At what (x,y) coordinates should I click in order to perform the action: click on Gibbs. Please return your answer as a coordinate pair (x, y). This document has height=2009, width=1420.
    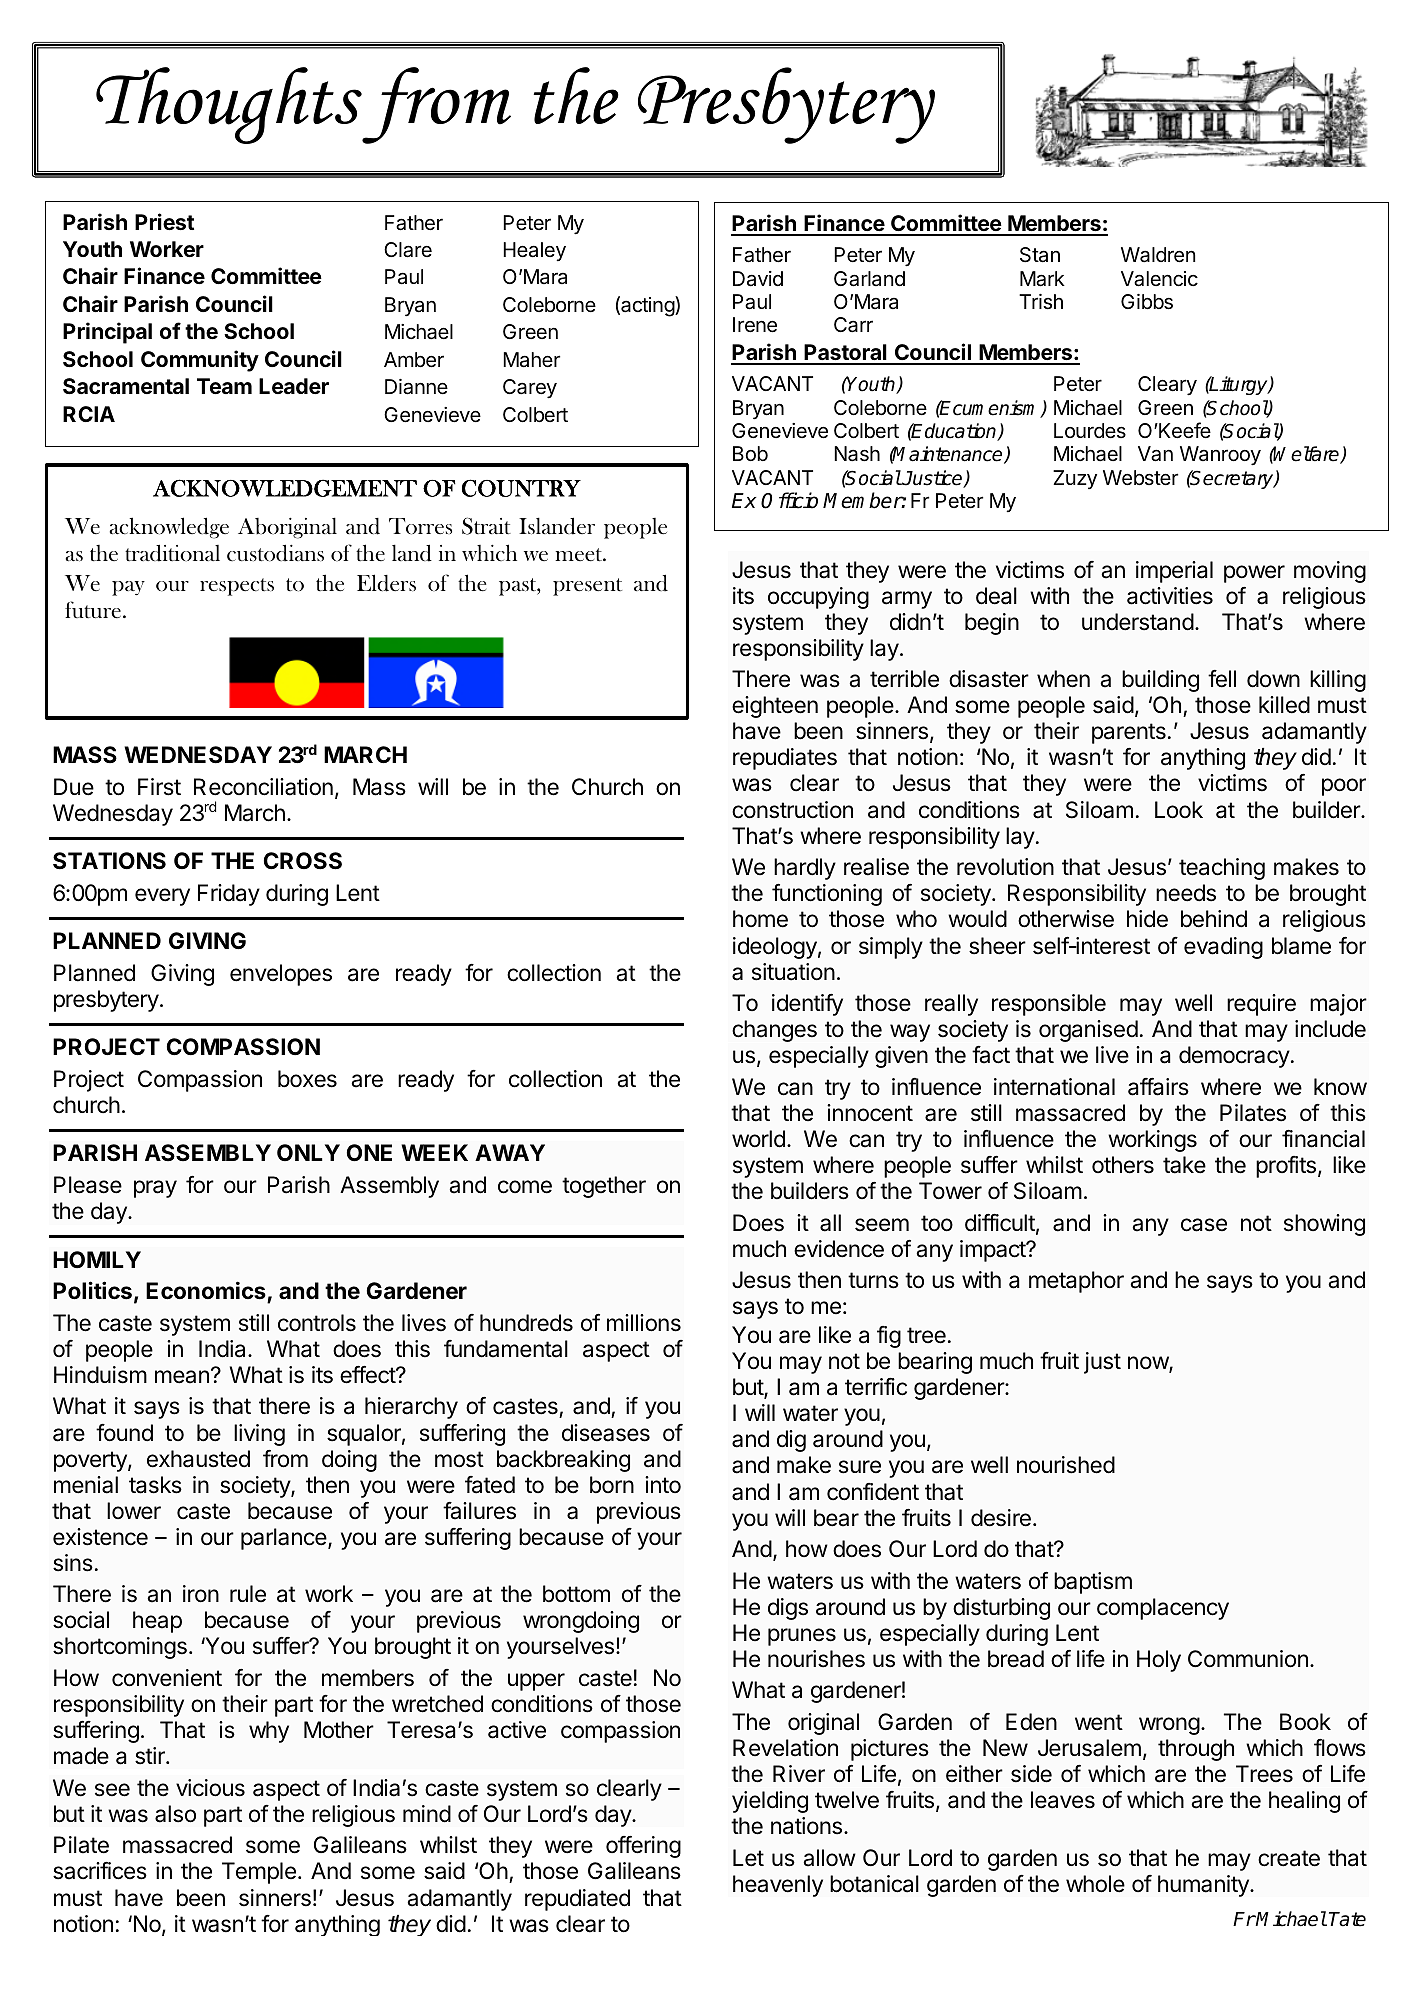
    Looking at the image, I should click on (1147, 302).
